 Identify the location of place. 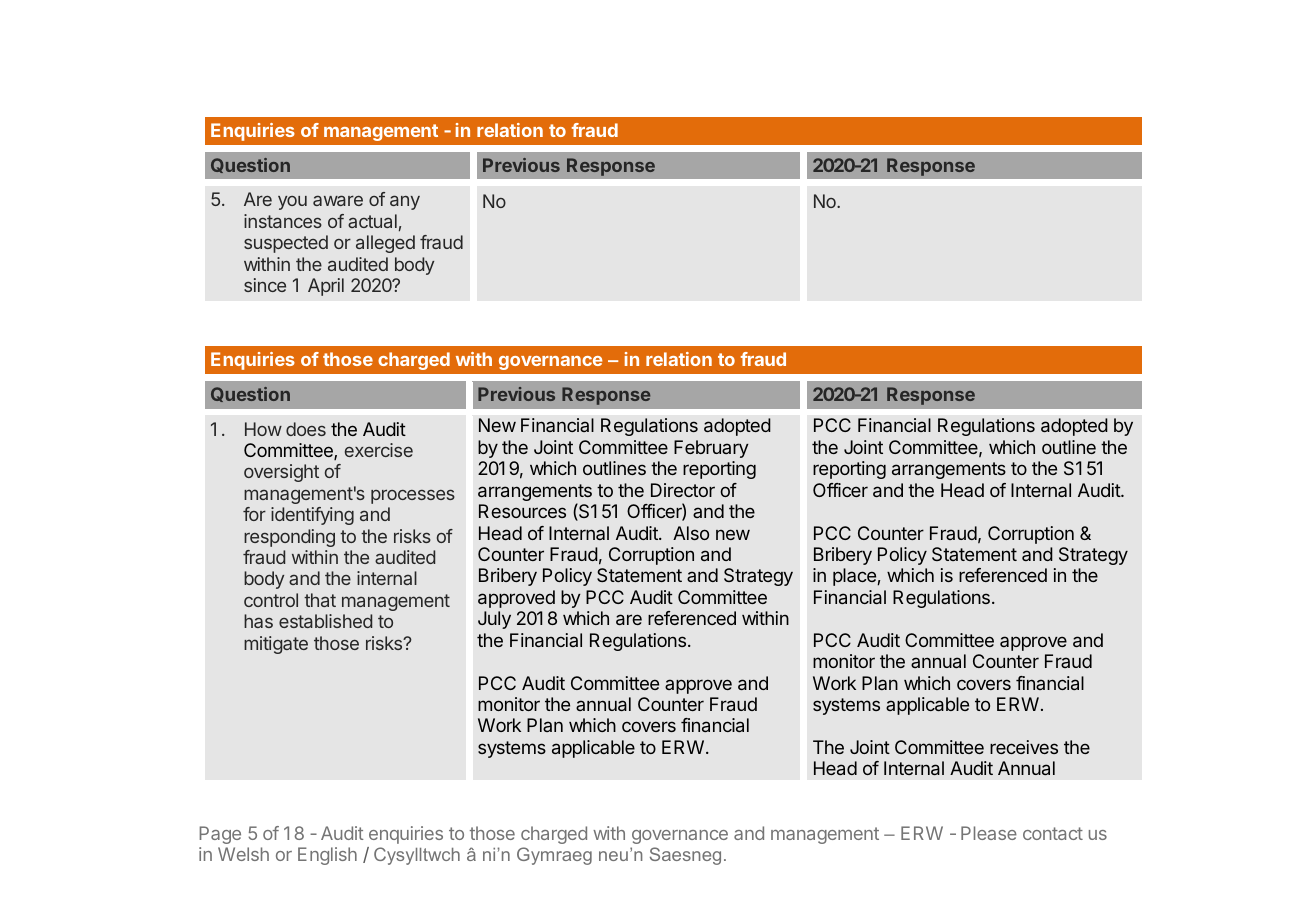
(855, 577).
